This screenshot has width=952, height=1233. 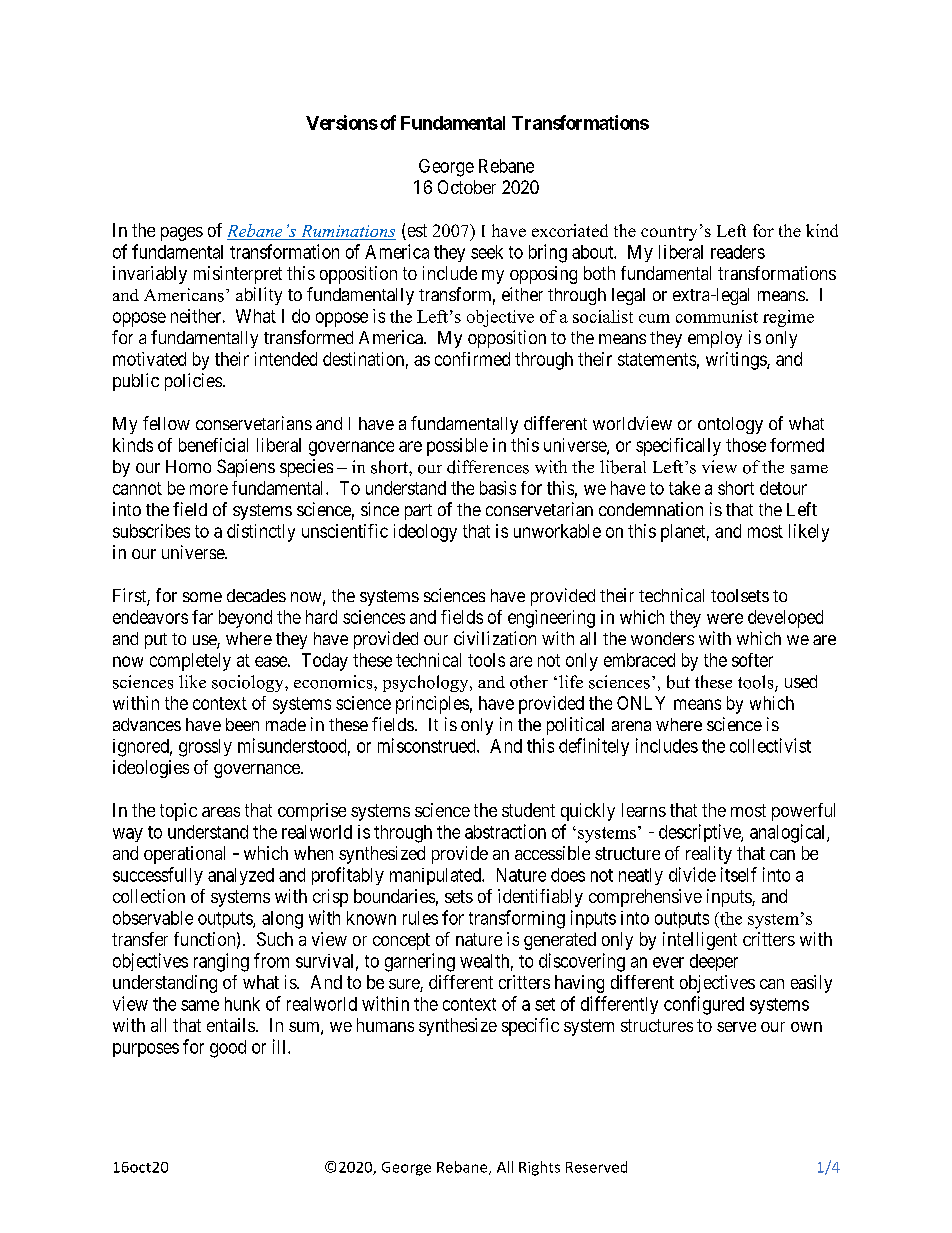 I want to click on pages, so click(x=182, y=234).
